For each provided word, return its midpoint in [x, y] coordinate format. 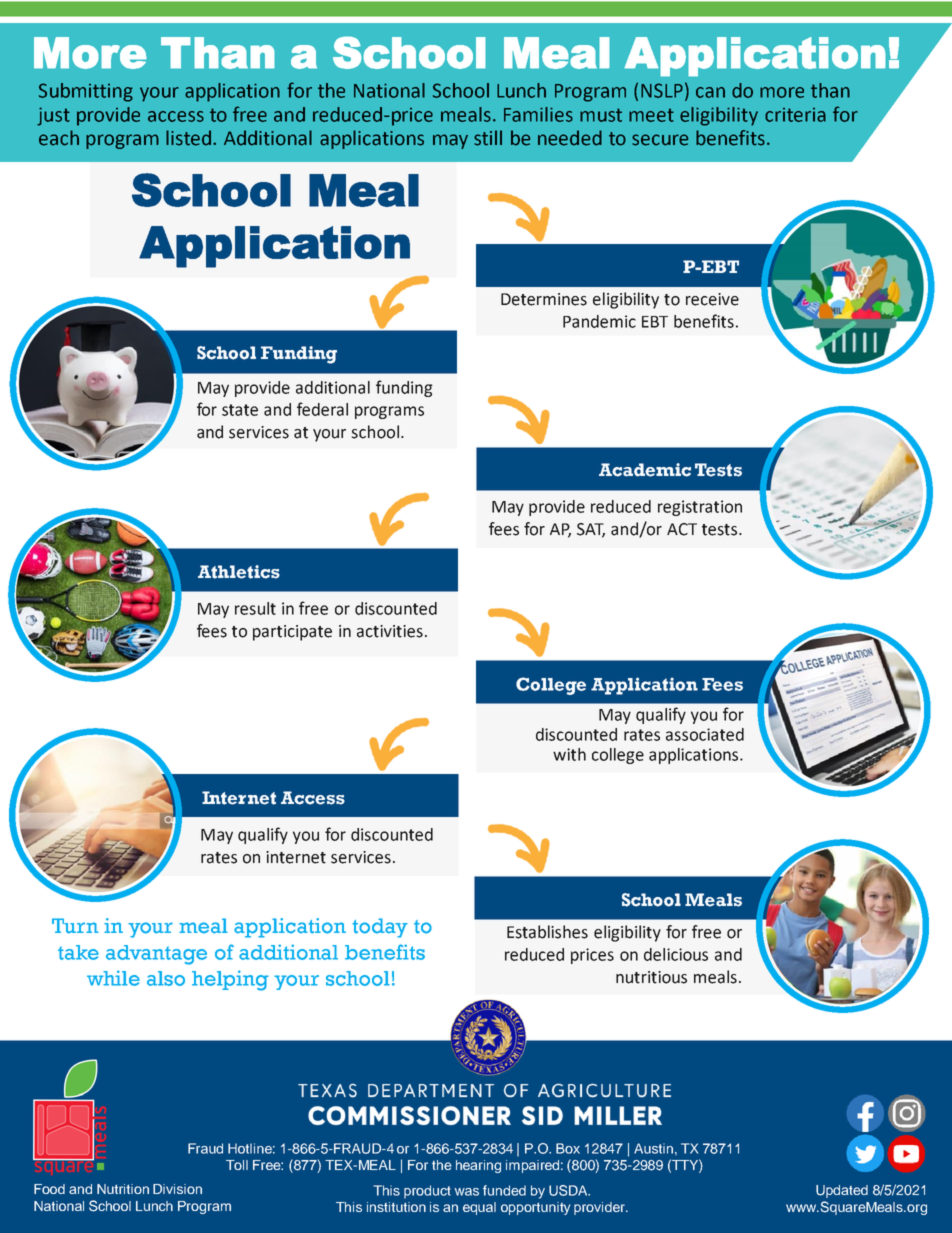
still [488, 138]
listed [188, 138]
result [255, 608]
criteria [795, 115]
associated [705, 734]
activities [390, 631]
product [427, 1192]
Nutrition [123, 1189]
